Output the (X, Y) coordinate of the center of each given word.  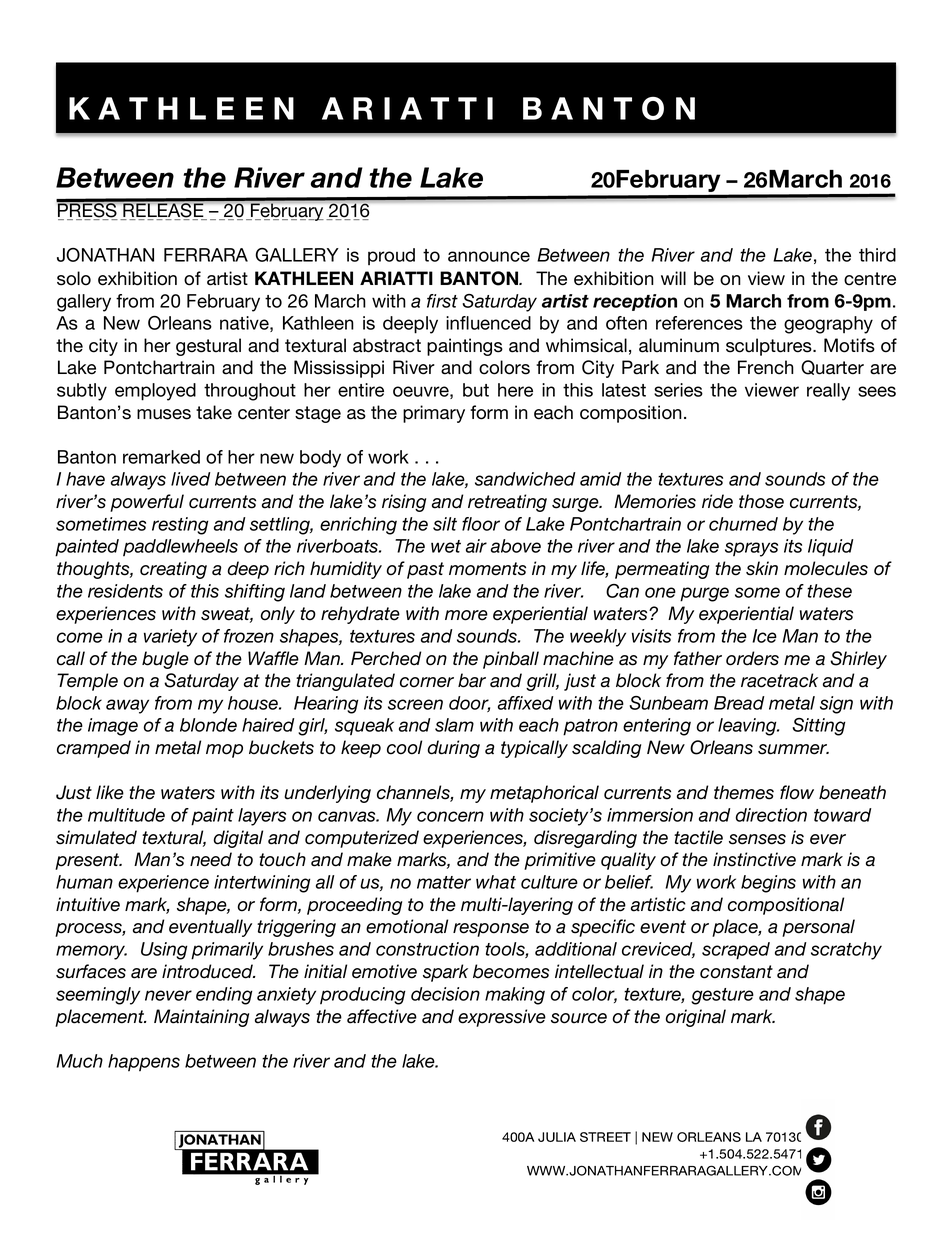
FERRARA (206, 255)
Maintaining (201, 1018)
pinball (511, 660)
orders (752, 658)
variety (170, 638)
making (515, 996)
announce (489, 256)
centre (870, 279)
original (696, 1018)
